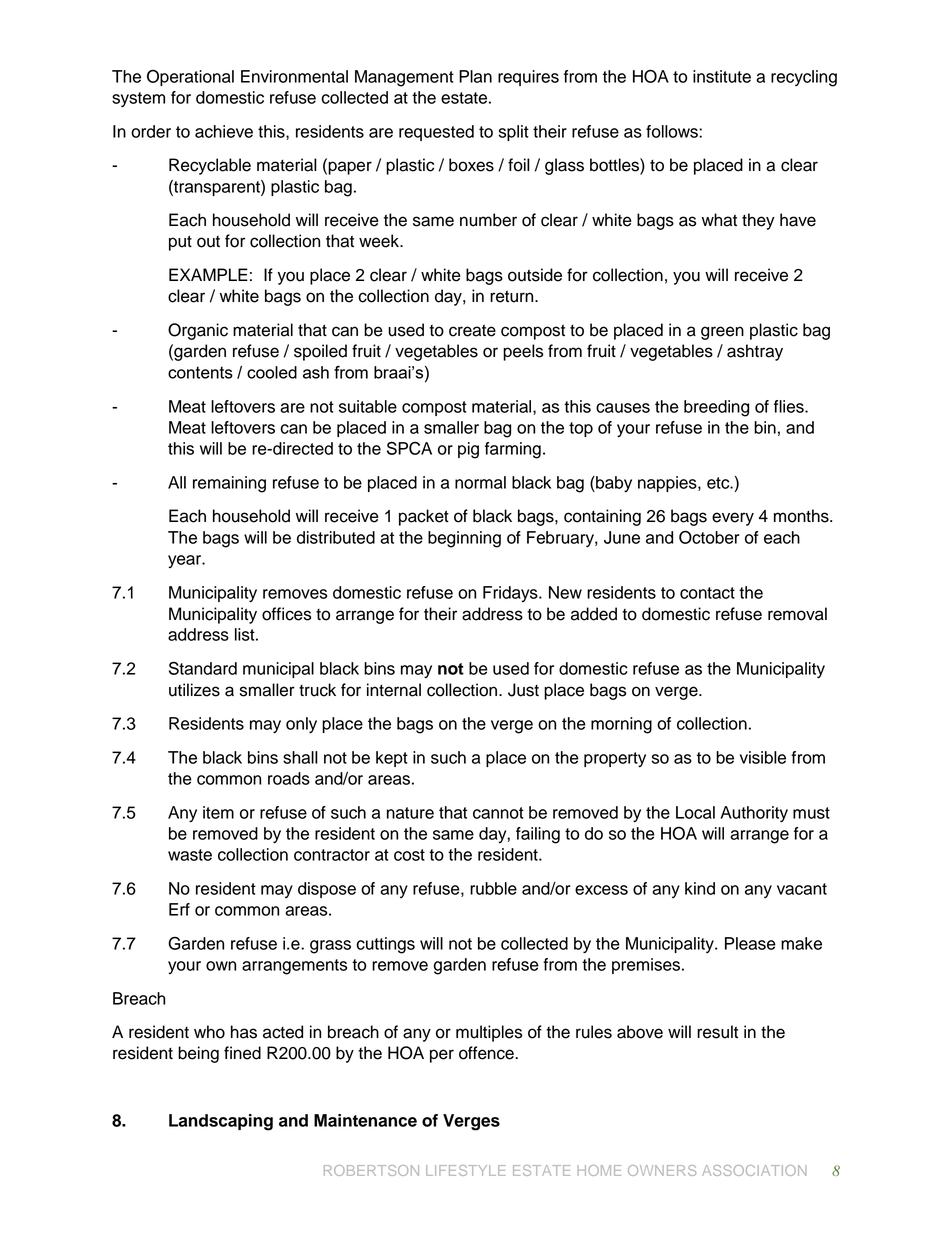  What do you see at coordinates (190, 855) in the image?
I see `waste` at bounding box center [190, 855].
